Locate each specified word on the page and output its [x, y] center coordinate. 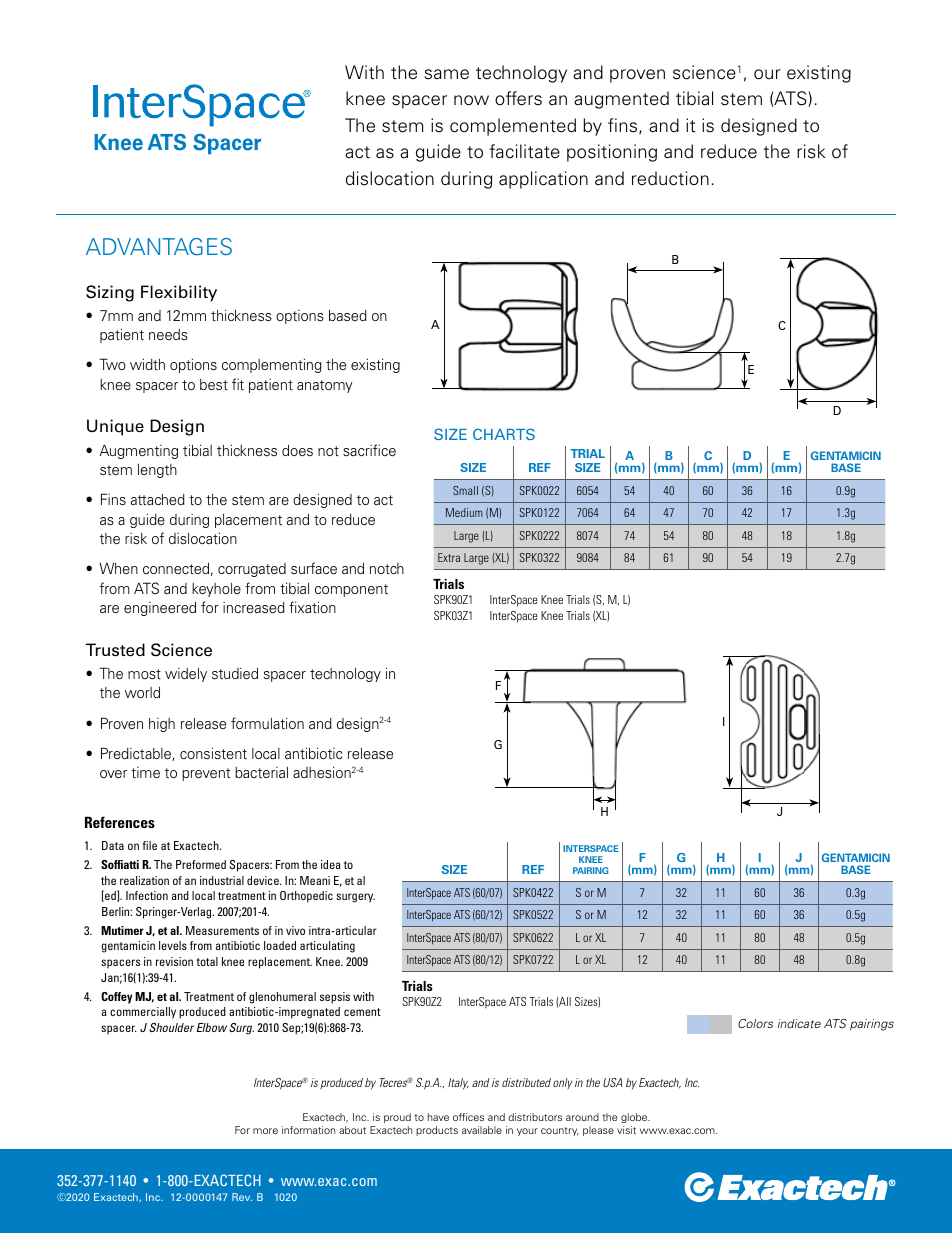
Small [465, 490]
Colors [755, 1023]
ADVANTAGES [159, 246]
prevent [206, 774]
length [157, 470]
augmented [621, 100]
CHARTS [504, 434]
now [471, 100]
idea [331, 864]
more [265, 1131]
